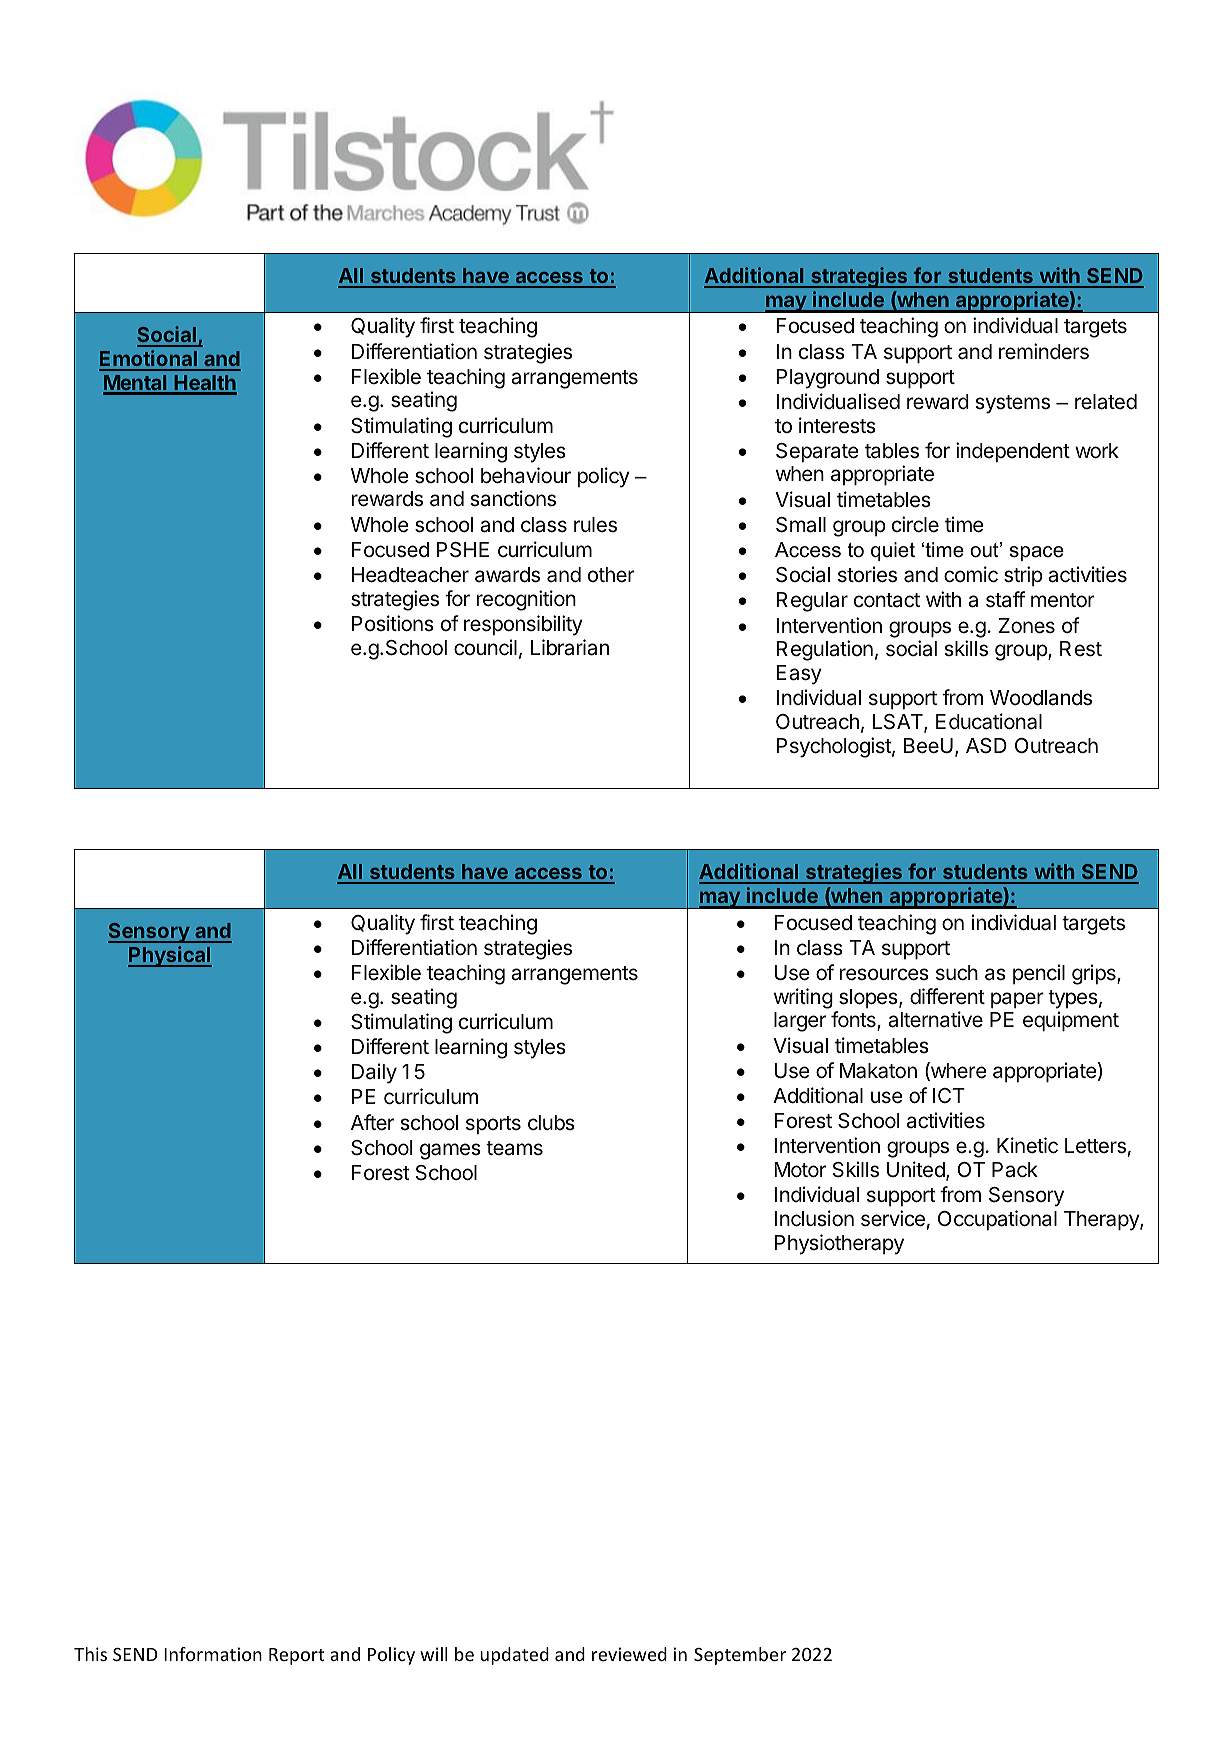  I want to click on teams, so click(514, 1148).
